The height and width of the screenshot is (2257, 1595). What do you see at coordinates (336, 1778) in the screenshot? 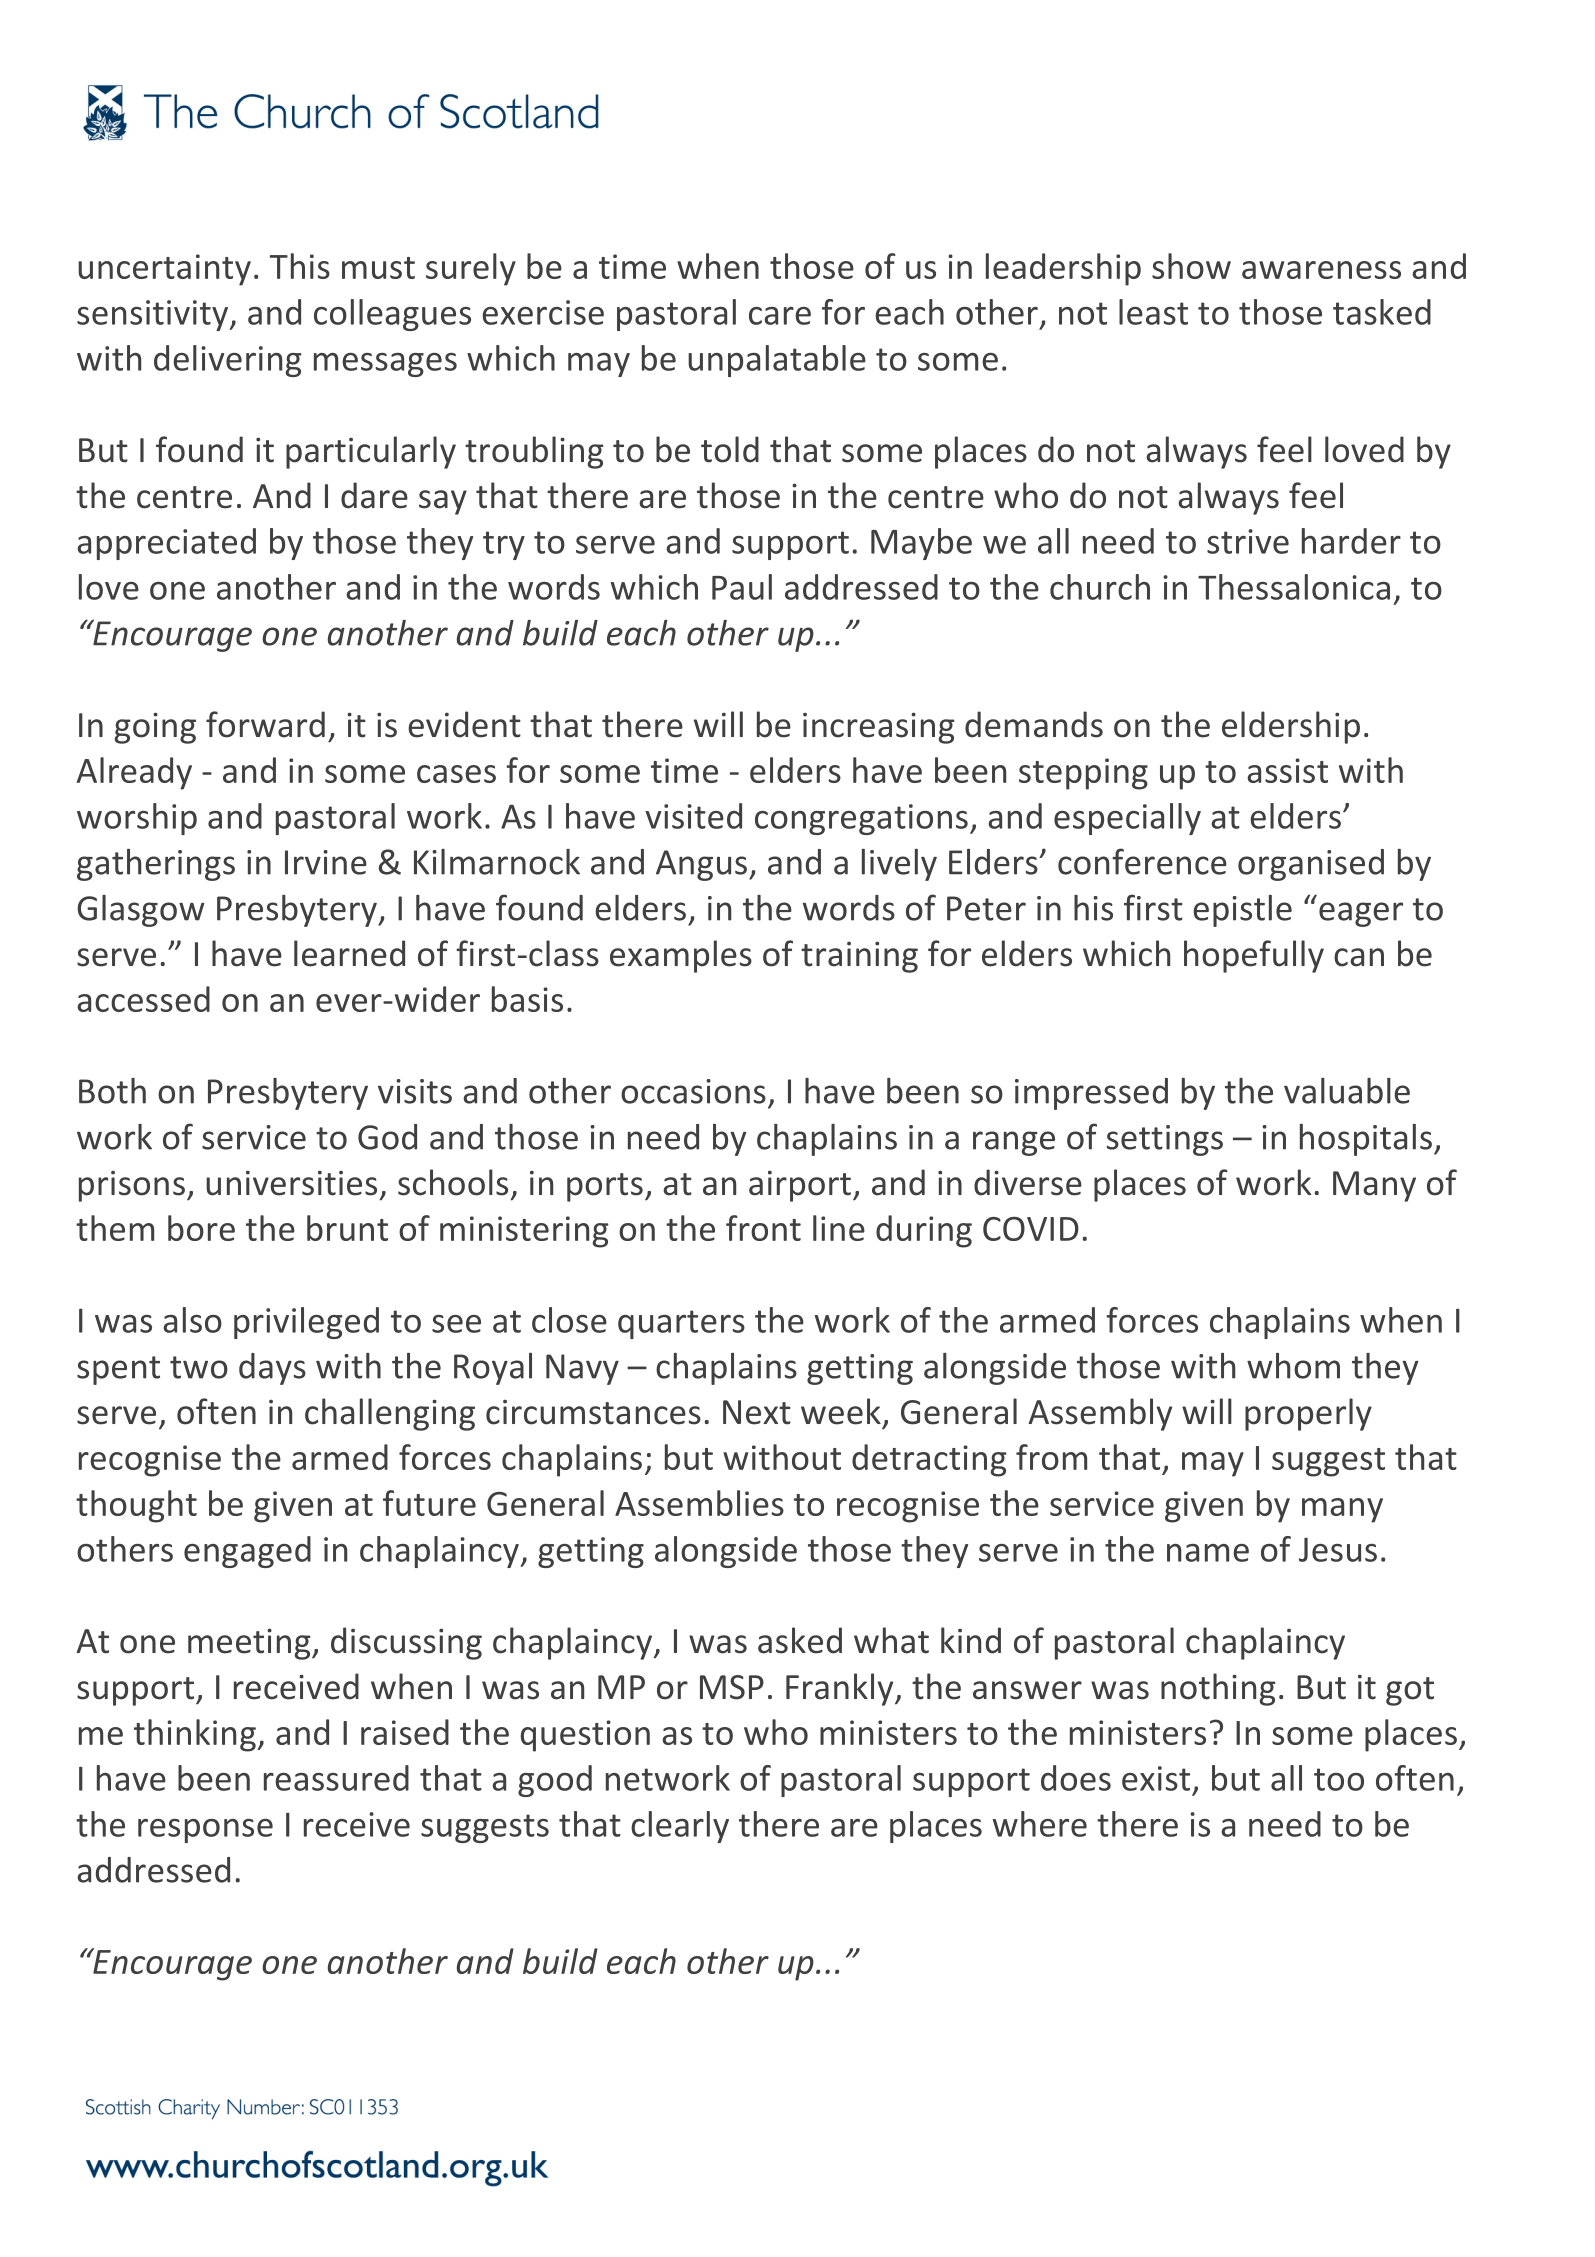
I see `reassured` at bounding box center [336, 1778].
